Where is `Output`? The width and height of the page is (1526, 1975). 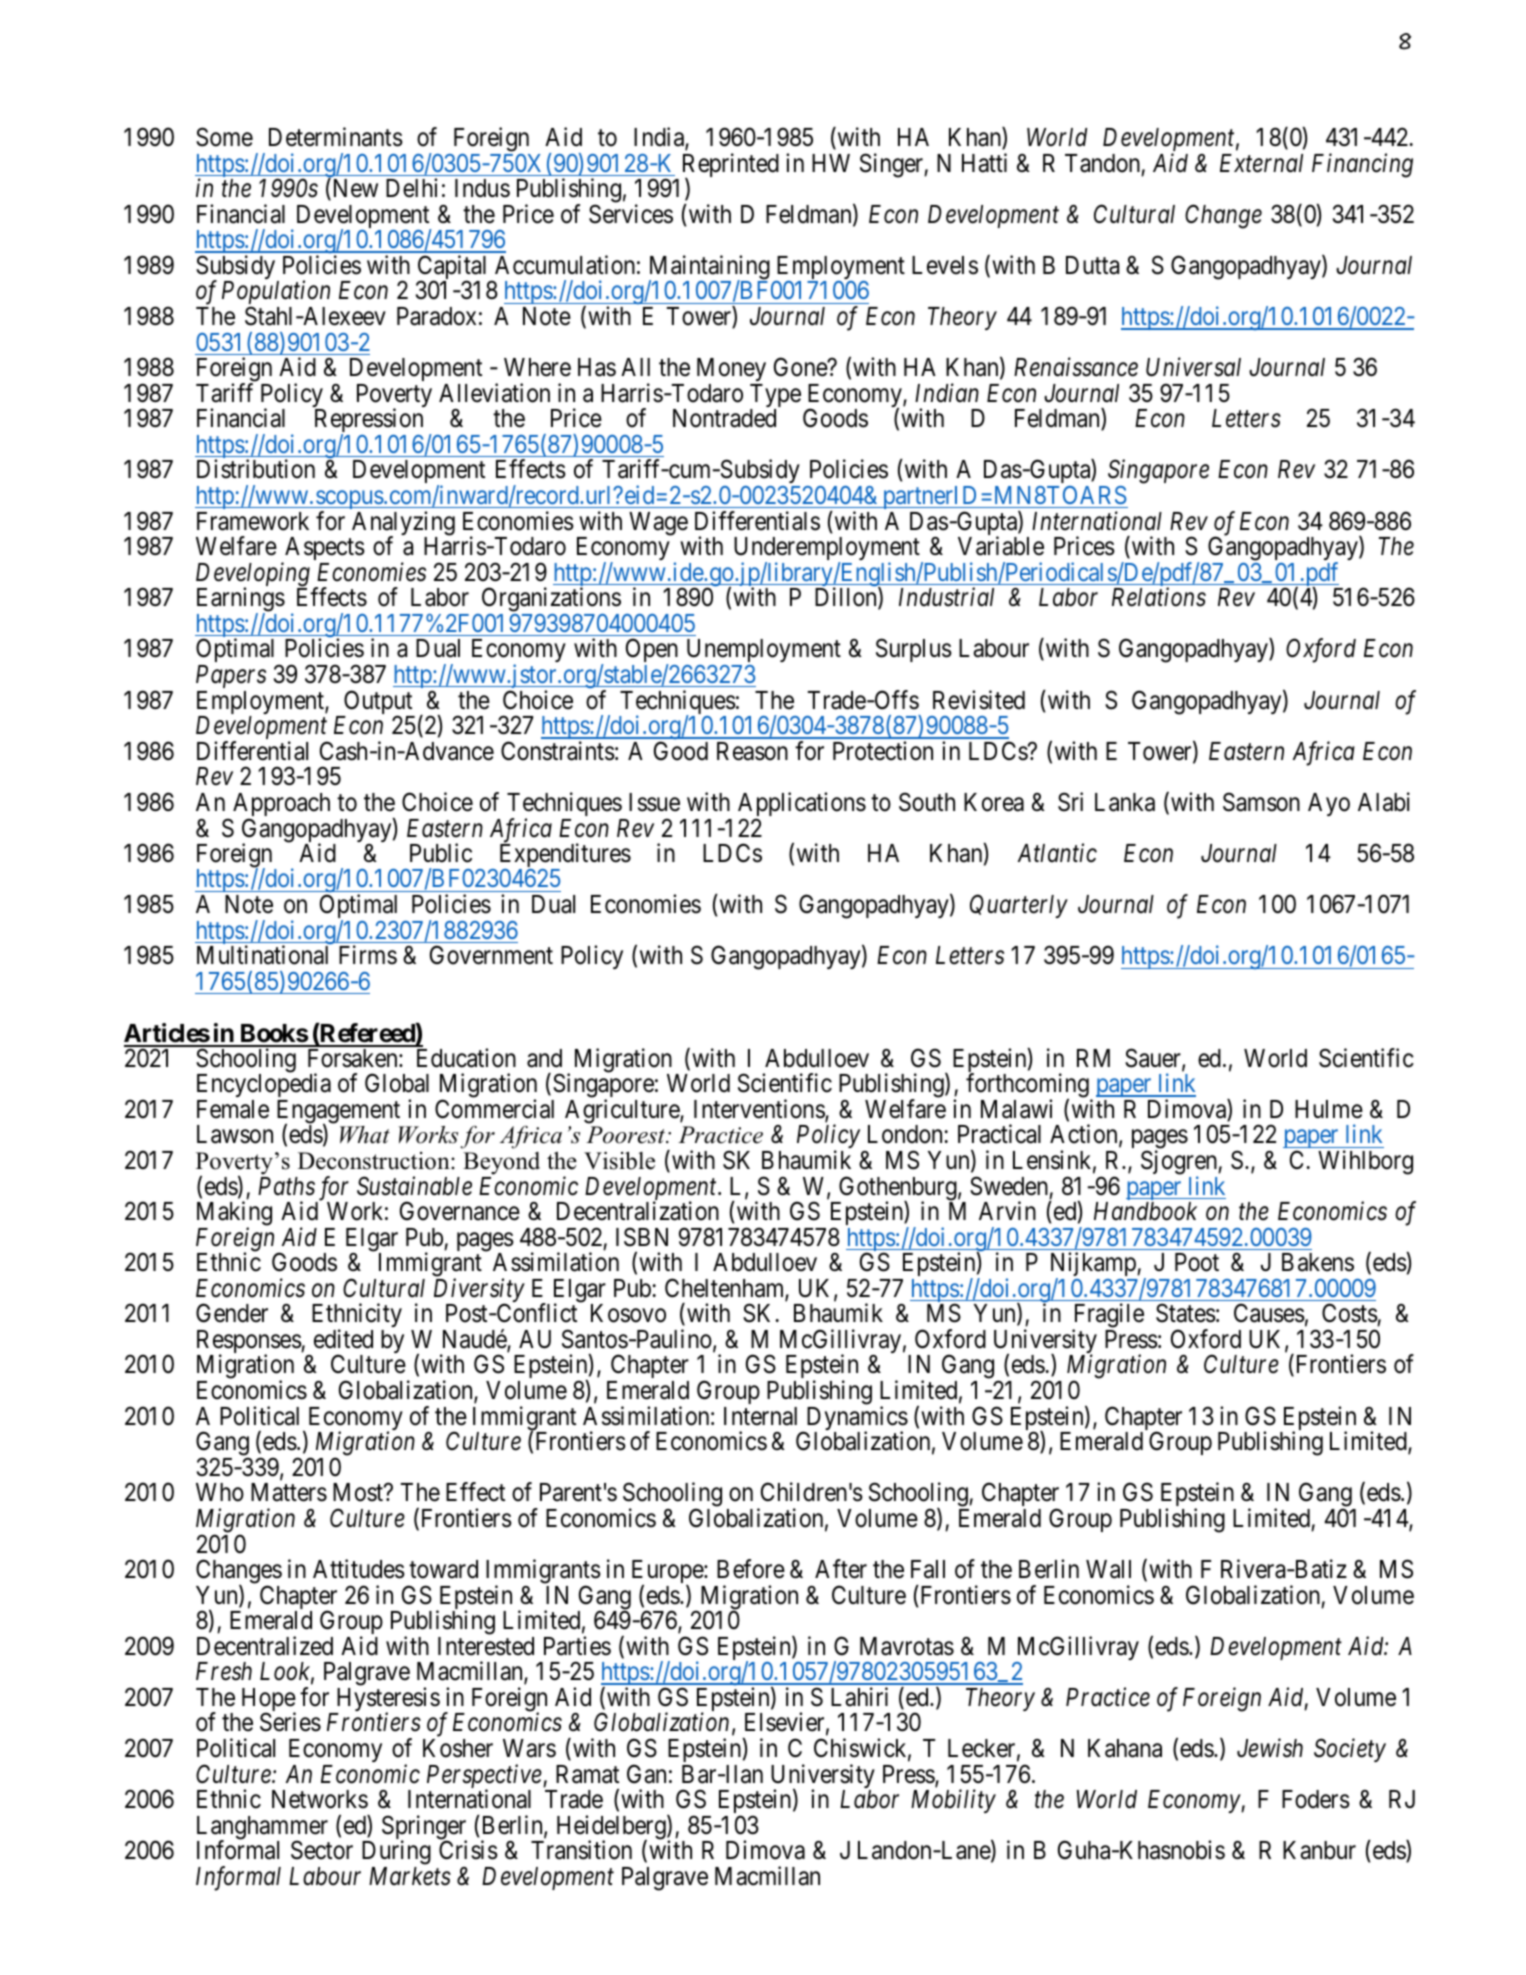
Output is located at coordinates (378, 703).
